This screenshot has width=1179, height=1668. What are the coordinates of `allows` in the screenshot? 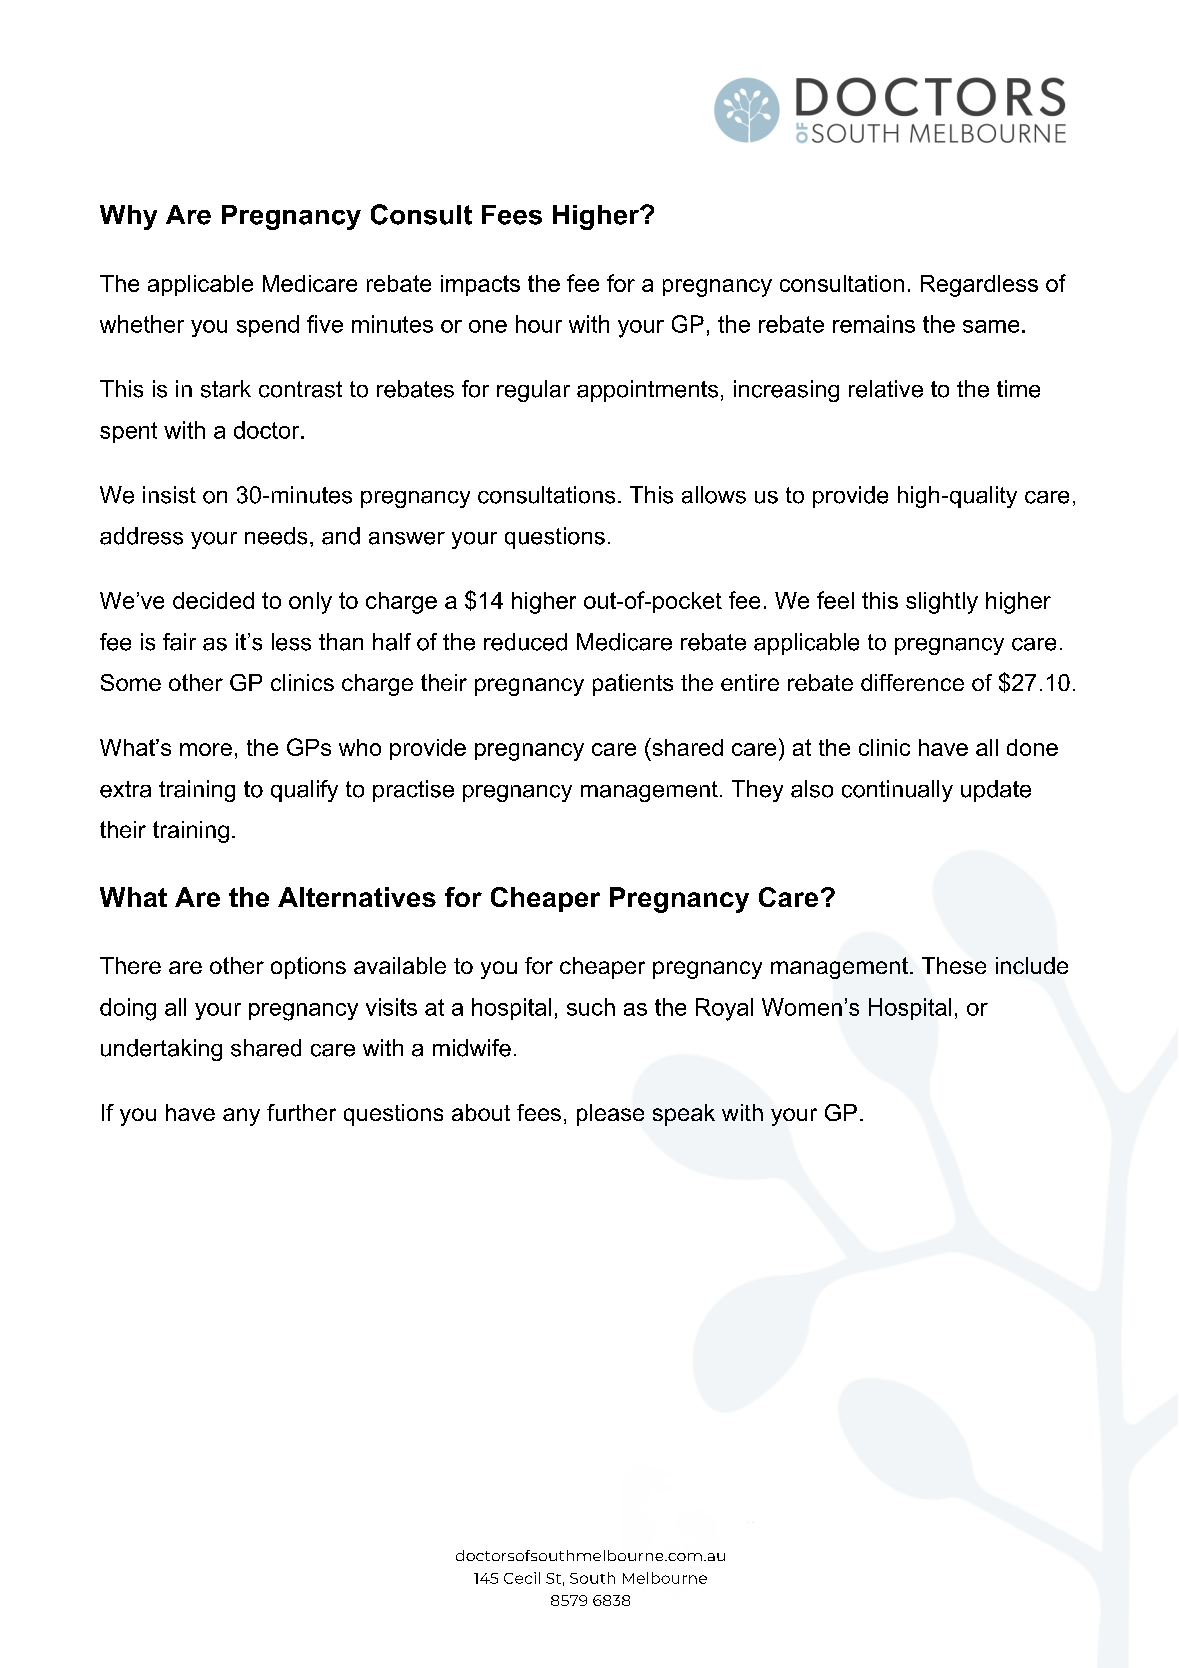 It's located at (714, 495).
